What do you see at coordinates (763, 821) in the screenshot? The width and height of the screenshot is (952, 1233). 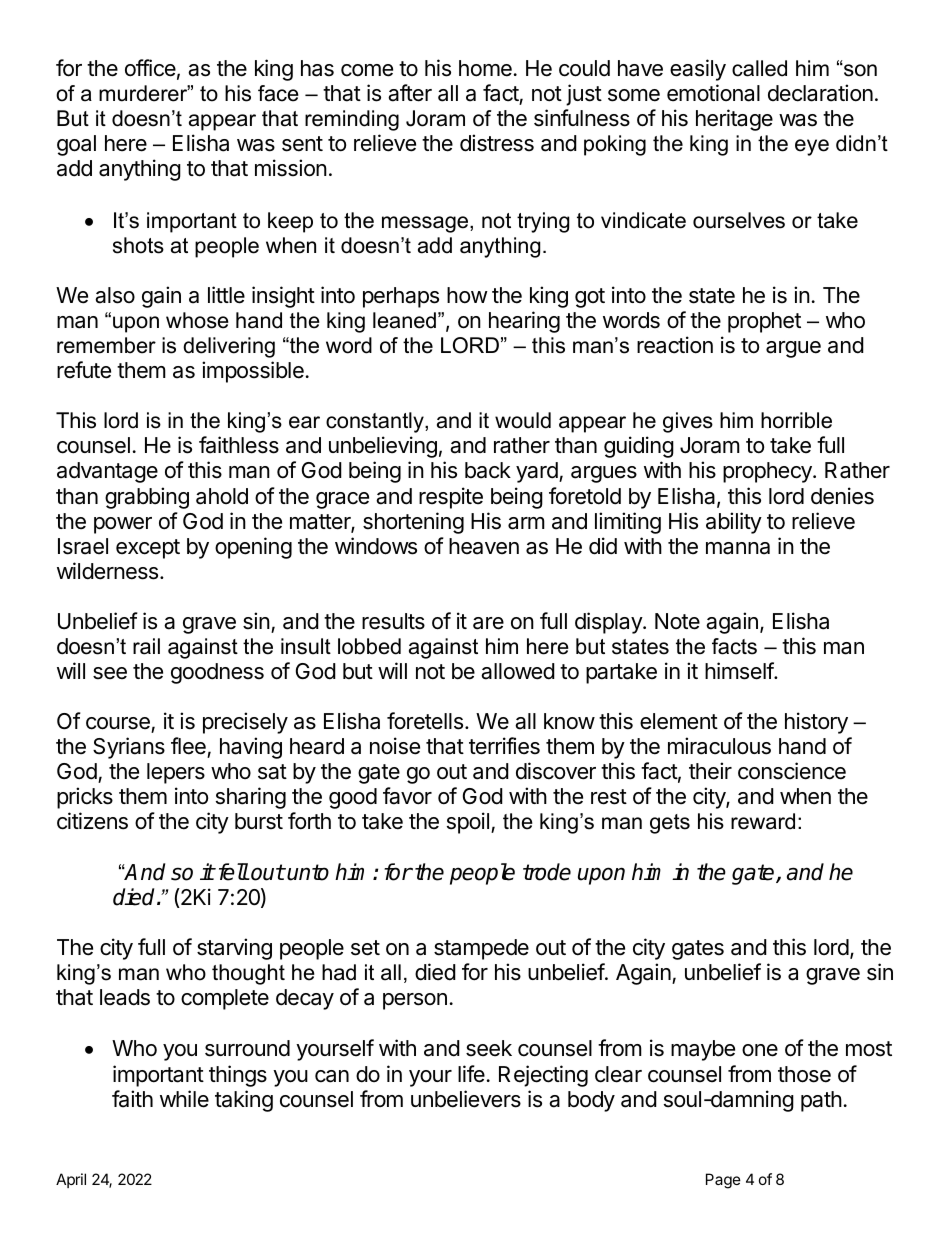 I see `reward` at bounding box center [763, 821].
